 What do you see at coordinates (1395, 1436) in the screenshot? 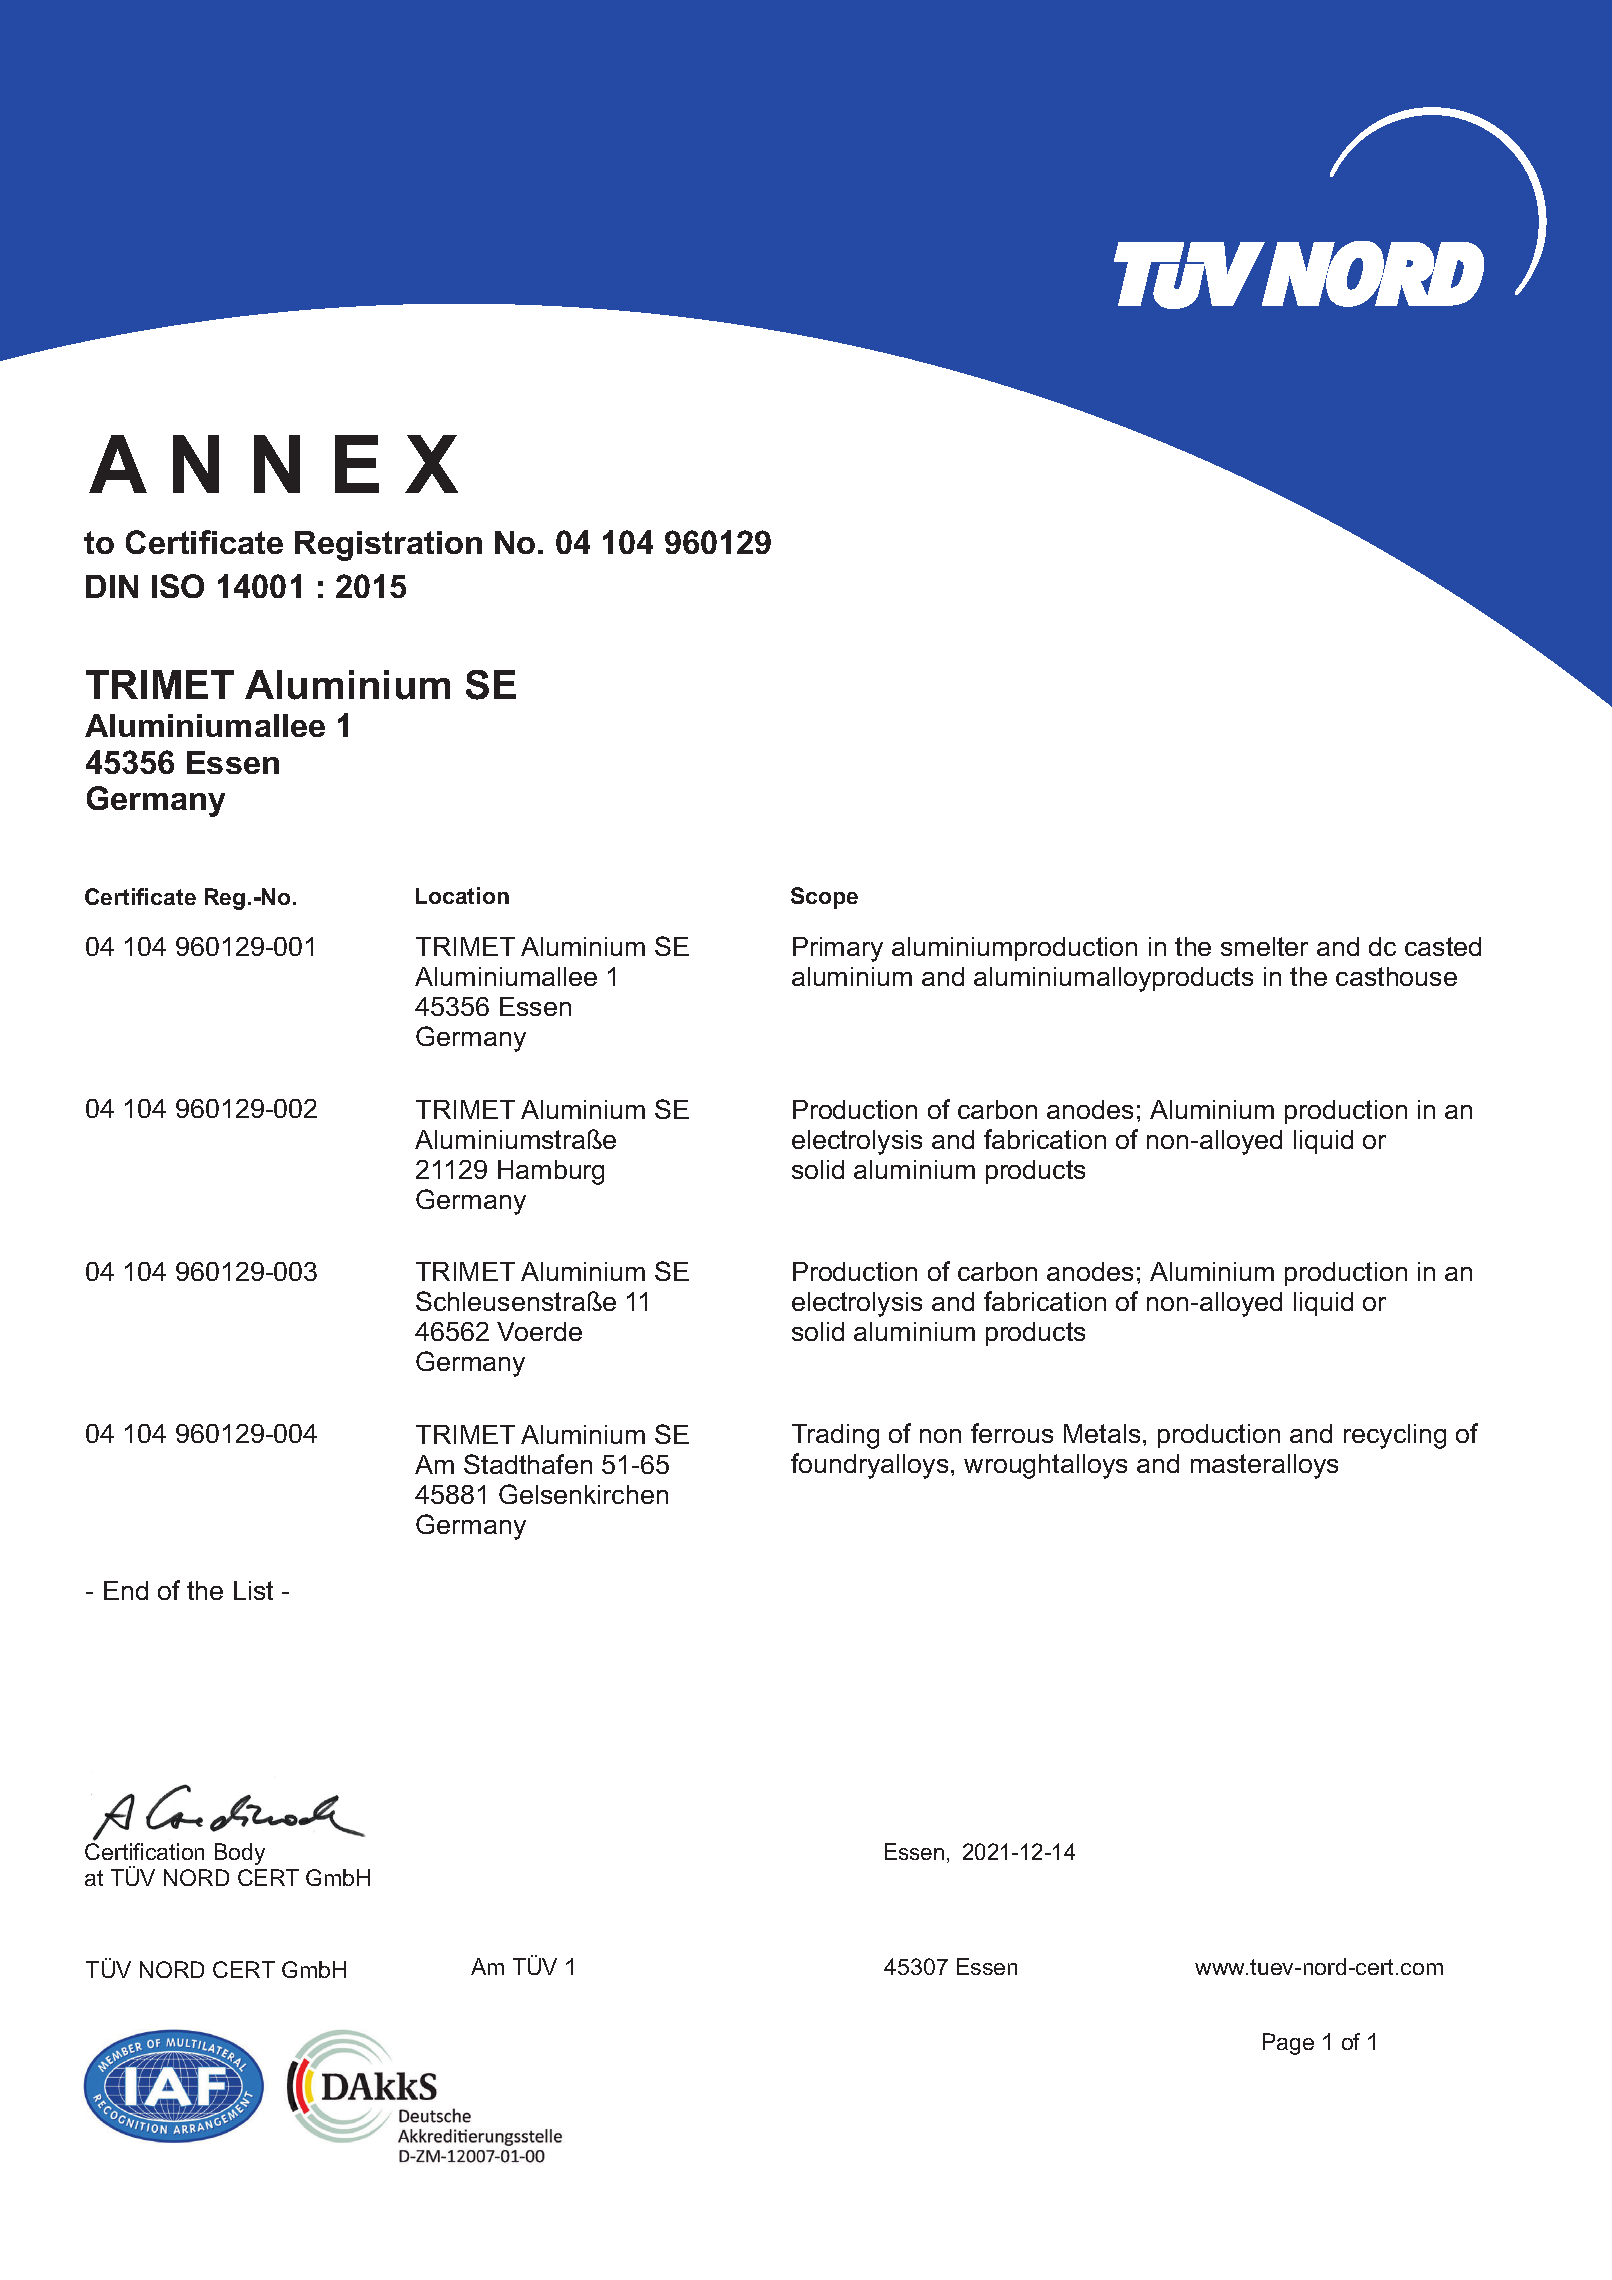
I see `recycling` at bounding box center [1395, 1436].
